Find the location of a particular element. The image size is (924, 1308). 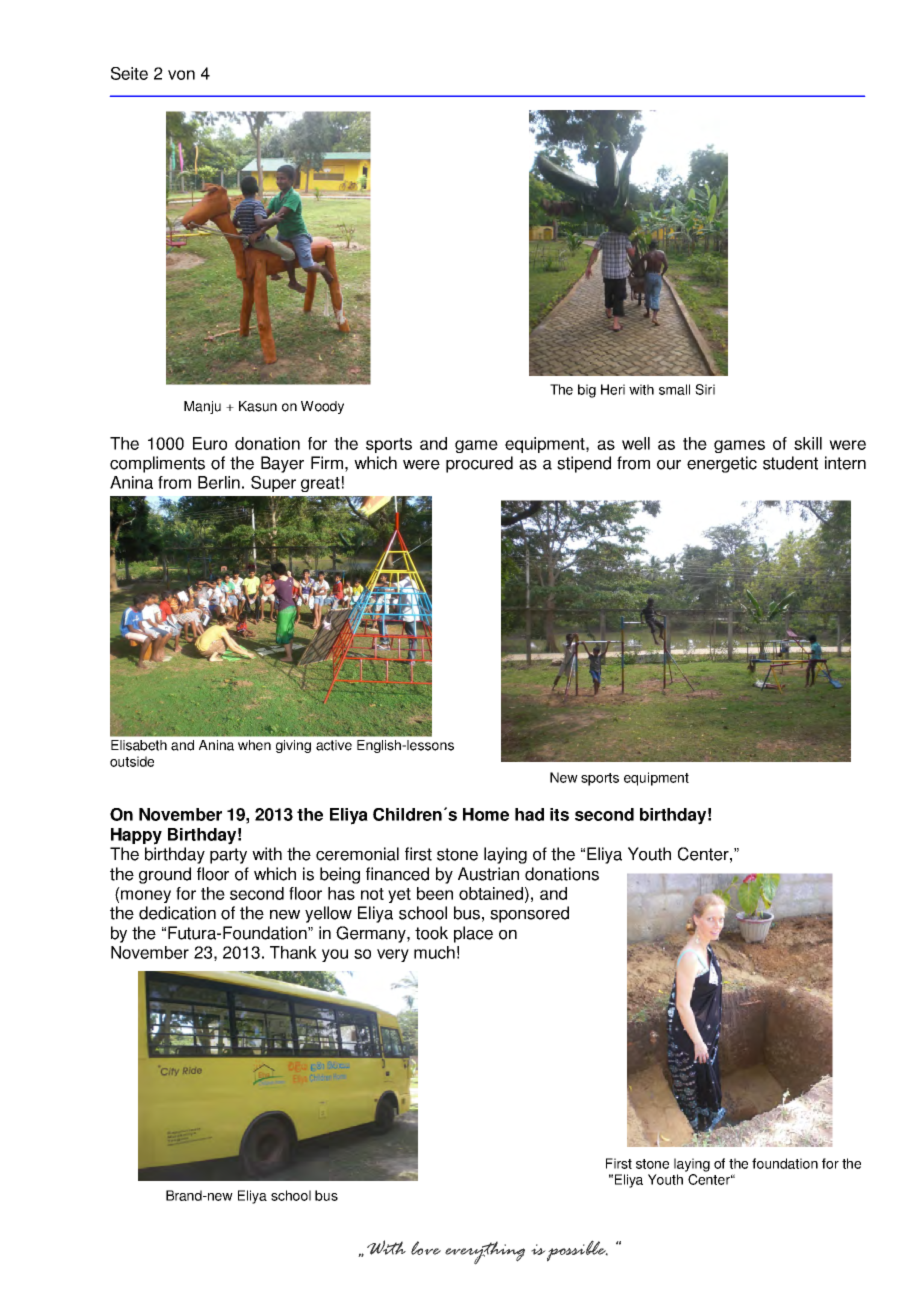

student is located at coordinates (790, 463).
